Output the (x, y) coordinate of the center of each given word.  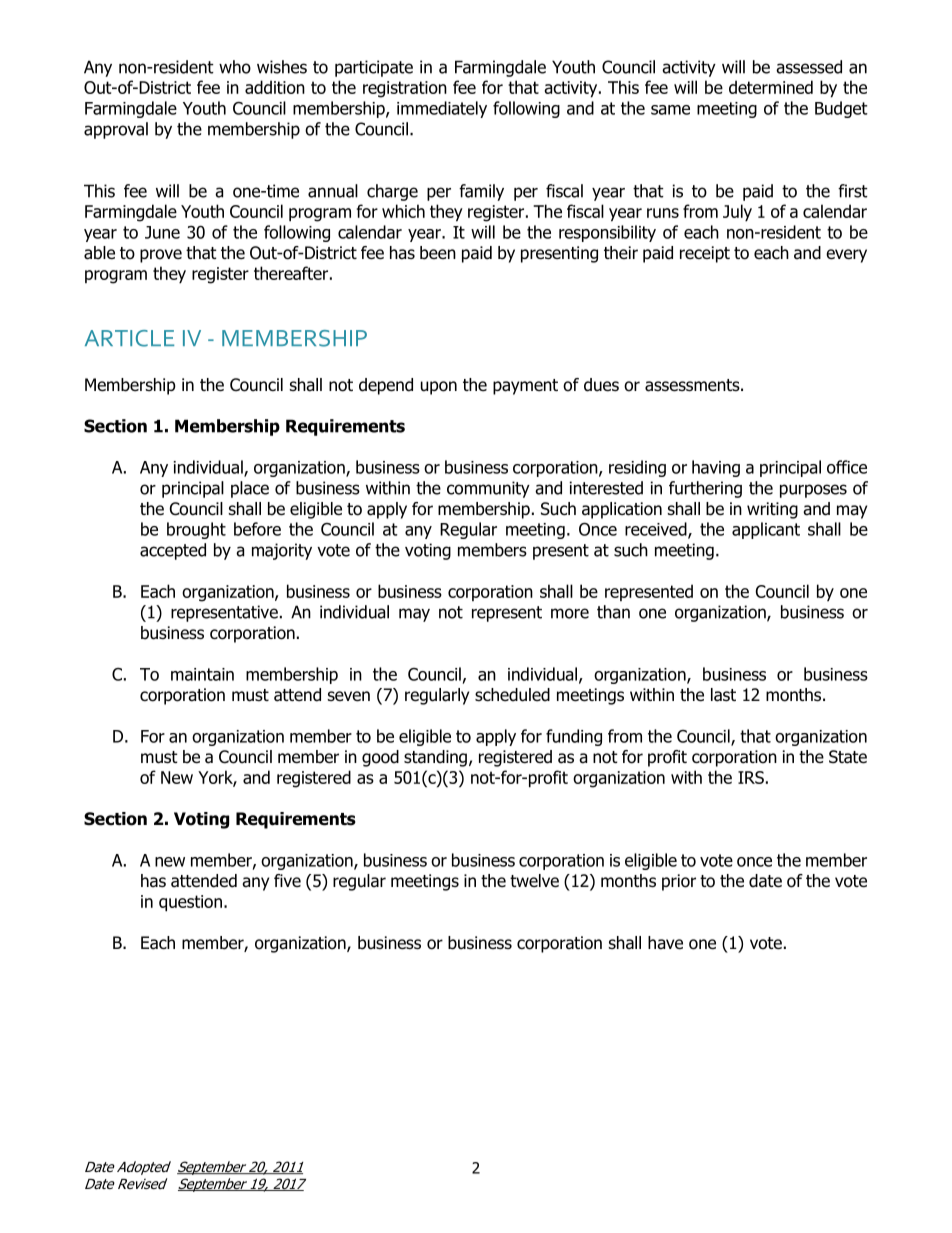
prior (679, 882)
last (723, 695)
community (488, 489)
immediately (442, 109)
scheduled (512, 695)
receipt (705, 254)
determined (771, 87)
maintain (202, 674)
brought (196, 530)
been (438, 253)
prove (161, 256)
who (235, 67)
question (190, 903)
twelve (534, 881)
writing (772, 510)
